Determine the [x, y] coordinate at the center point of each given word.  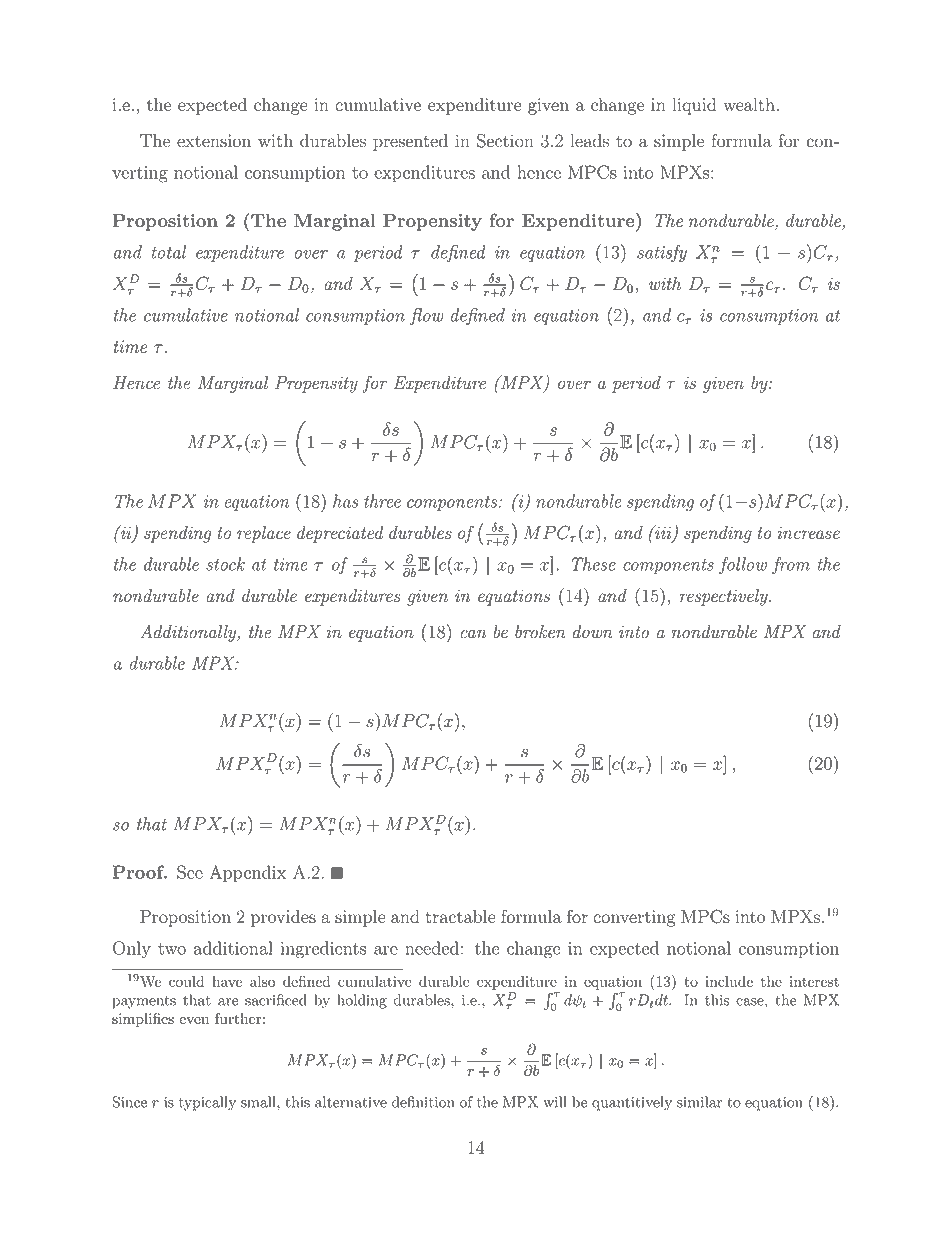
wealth [749, 104]
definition [423, 1102]
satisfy [662, 253]
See [190, 872]
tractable [460, 916]
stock [225, 564]
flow [427, 316]
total [168, 252]
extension [214, 141]
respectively [725, 597]
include [729, 981]
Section [505, 141]
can [473, 634]
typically [207, 1103]
